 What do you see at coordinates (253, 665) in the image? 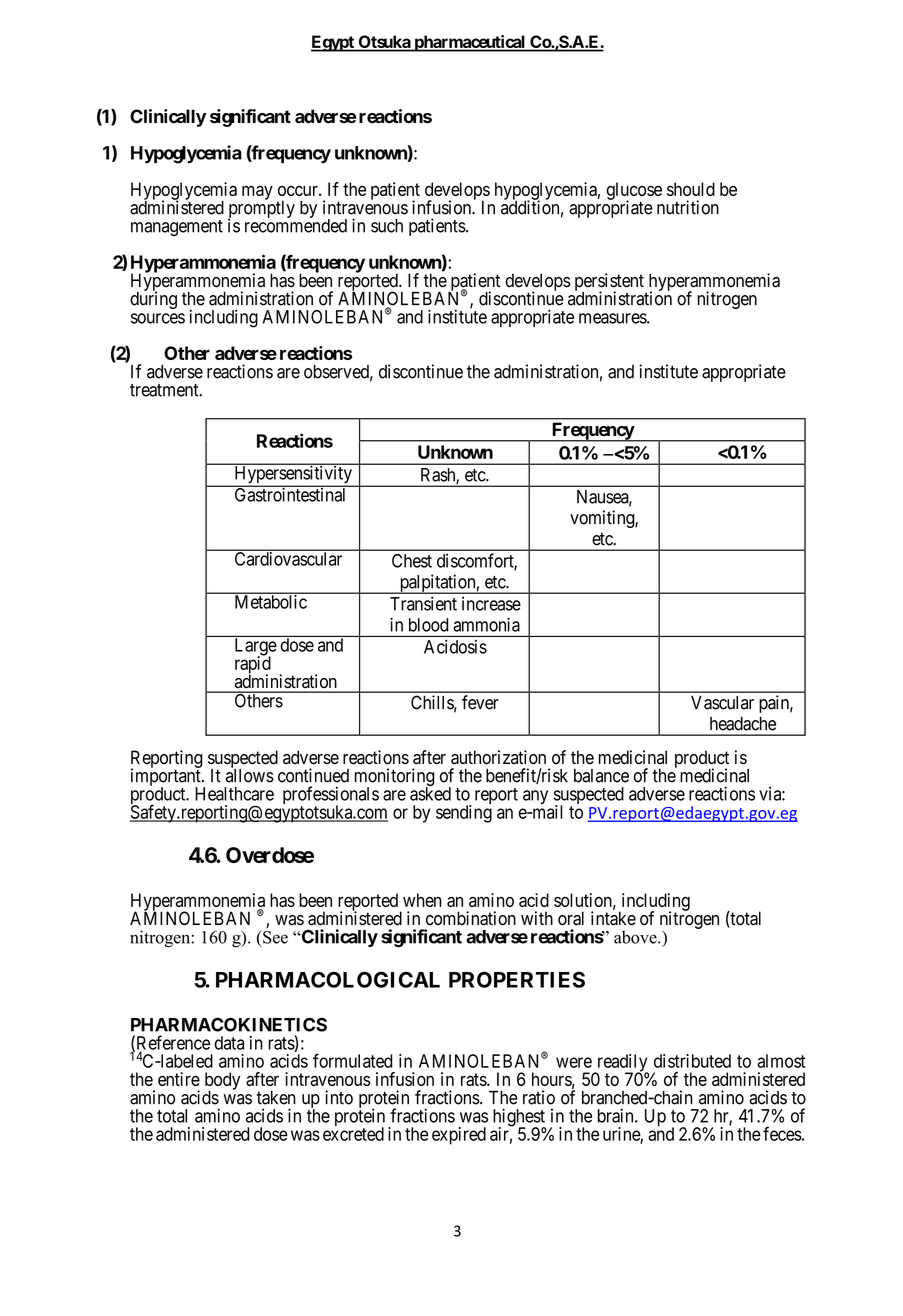
I see `rapid` at bounding box center [253, 665].
